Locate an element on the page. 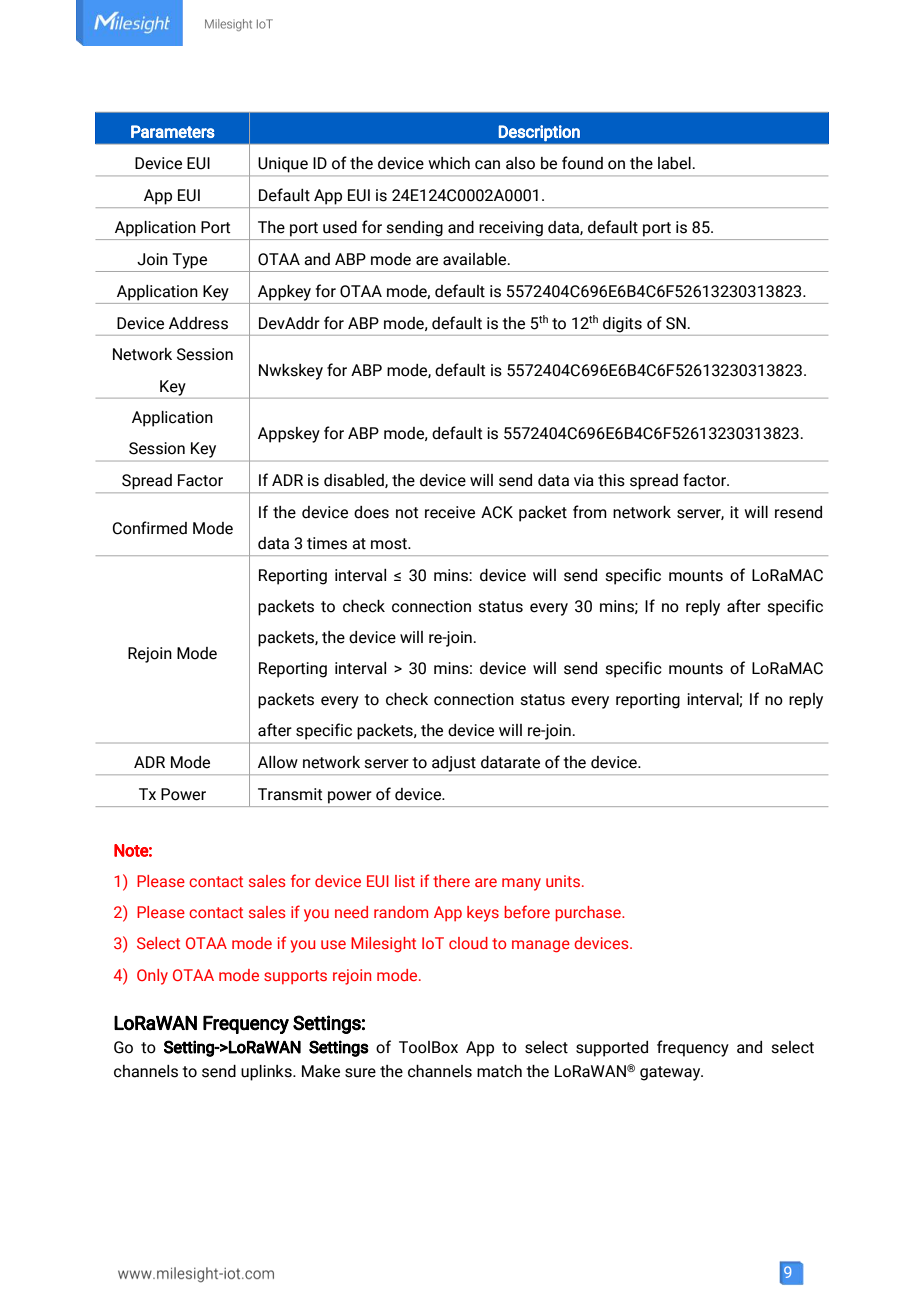 This document has width=924, height=1308. found is located at coordinates (582, 163).
